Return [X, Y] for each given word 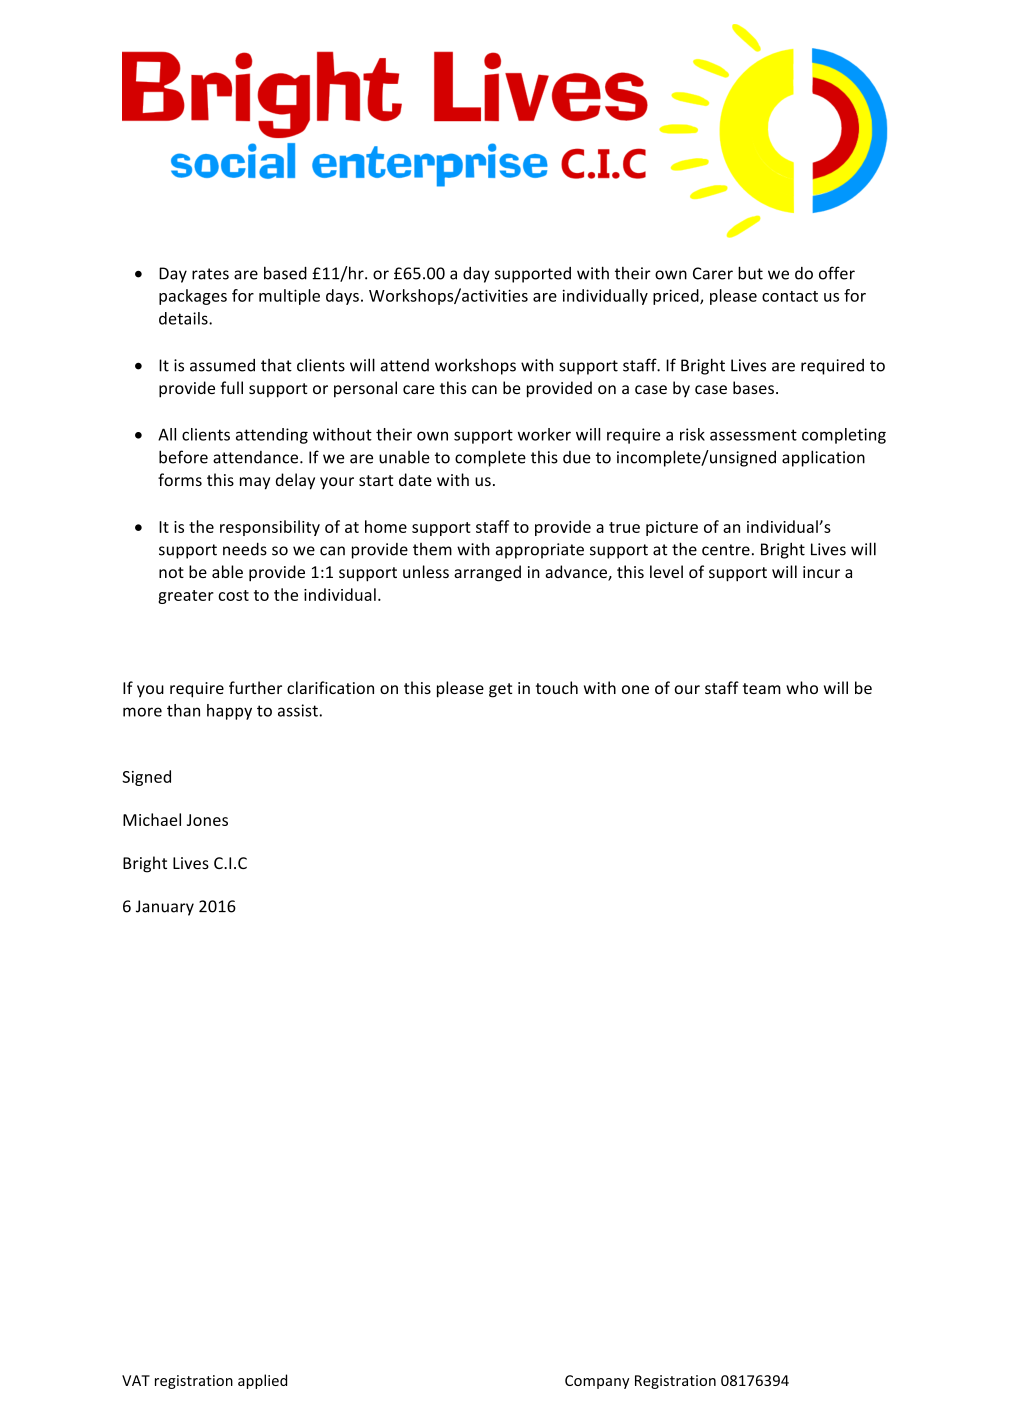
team [762, 688]
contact [790, 296]
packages [193, 297]
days [342, 297]
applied [262, 1381]
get [500, 690]
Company [597, 1382]
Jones [207, 820]
